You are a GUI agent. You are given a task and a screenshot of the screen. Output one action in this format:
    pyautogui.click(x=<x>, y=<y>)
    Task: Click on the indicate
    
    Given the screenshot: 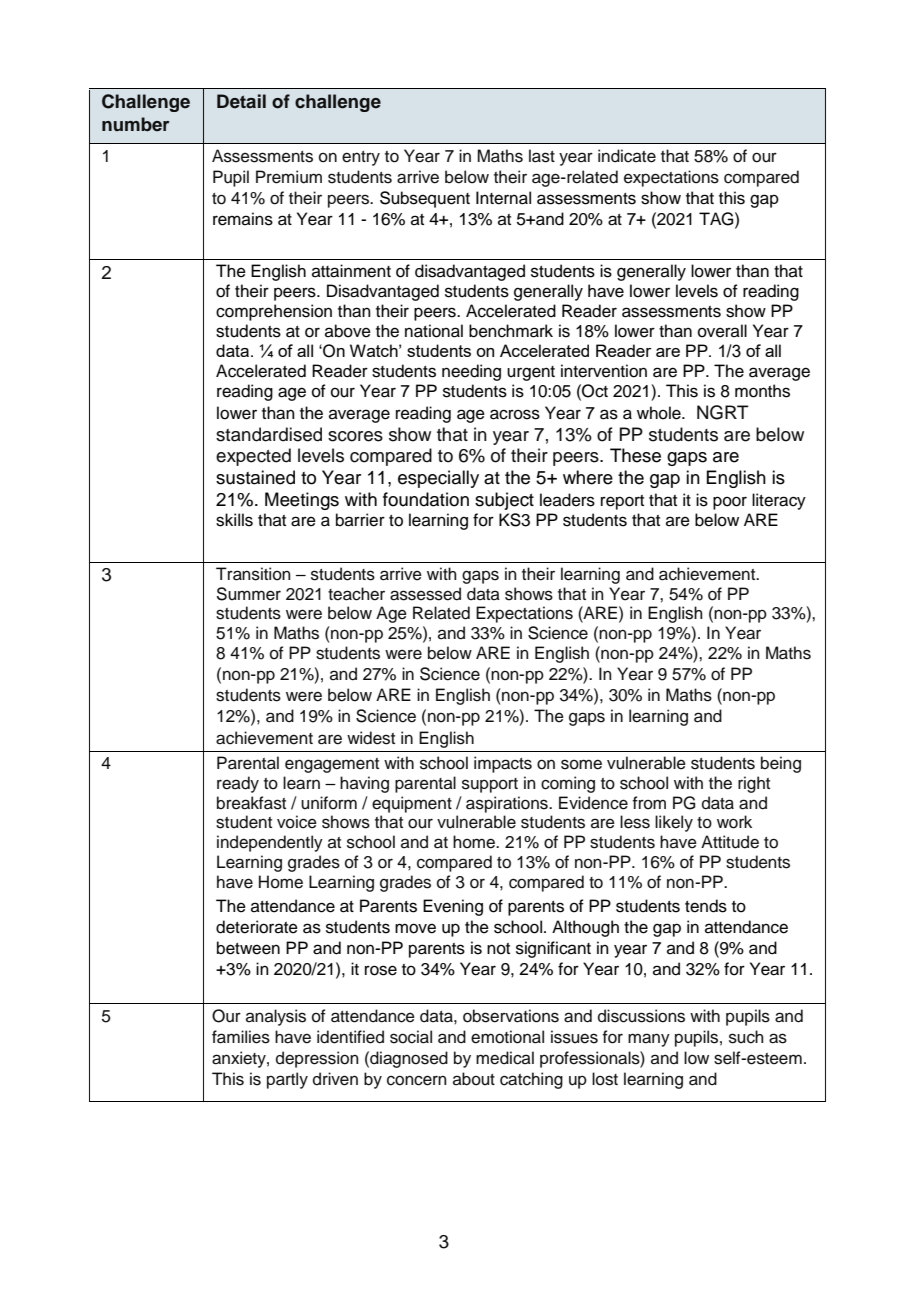 What is the action you would take?
    pyautogui.click(x=627, y=156)
